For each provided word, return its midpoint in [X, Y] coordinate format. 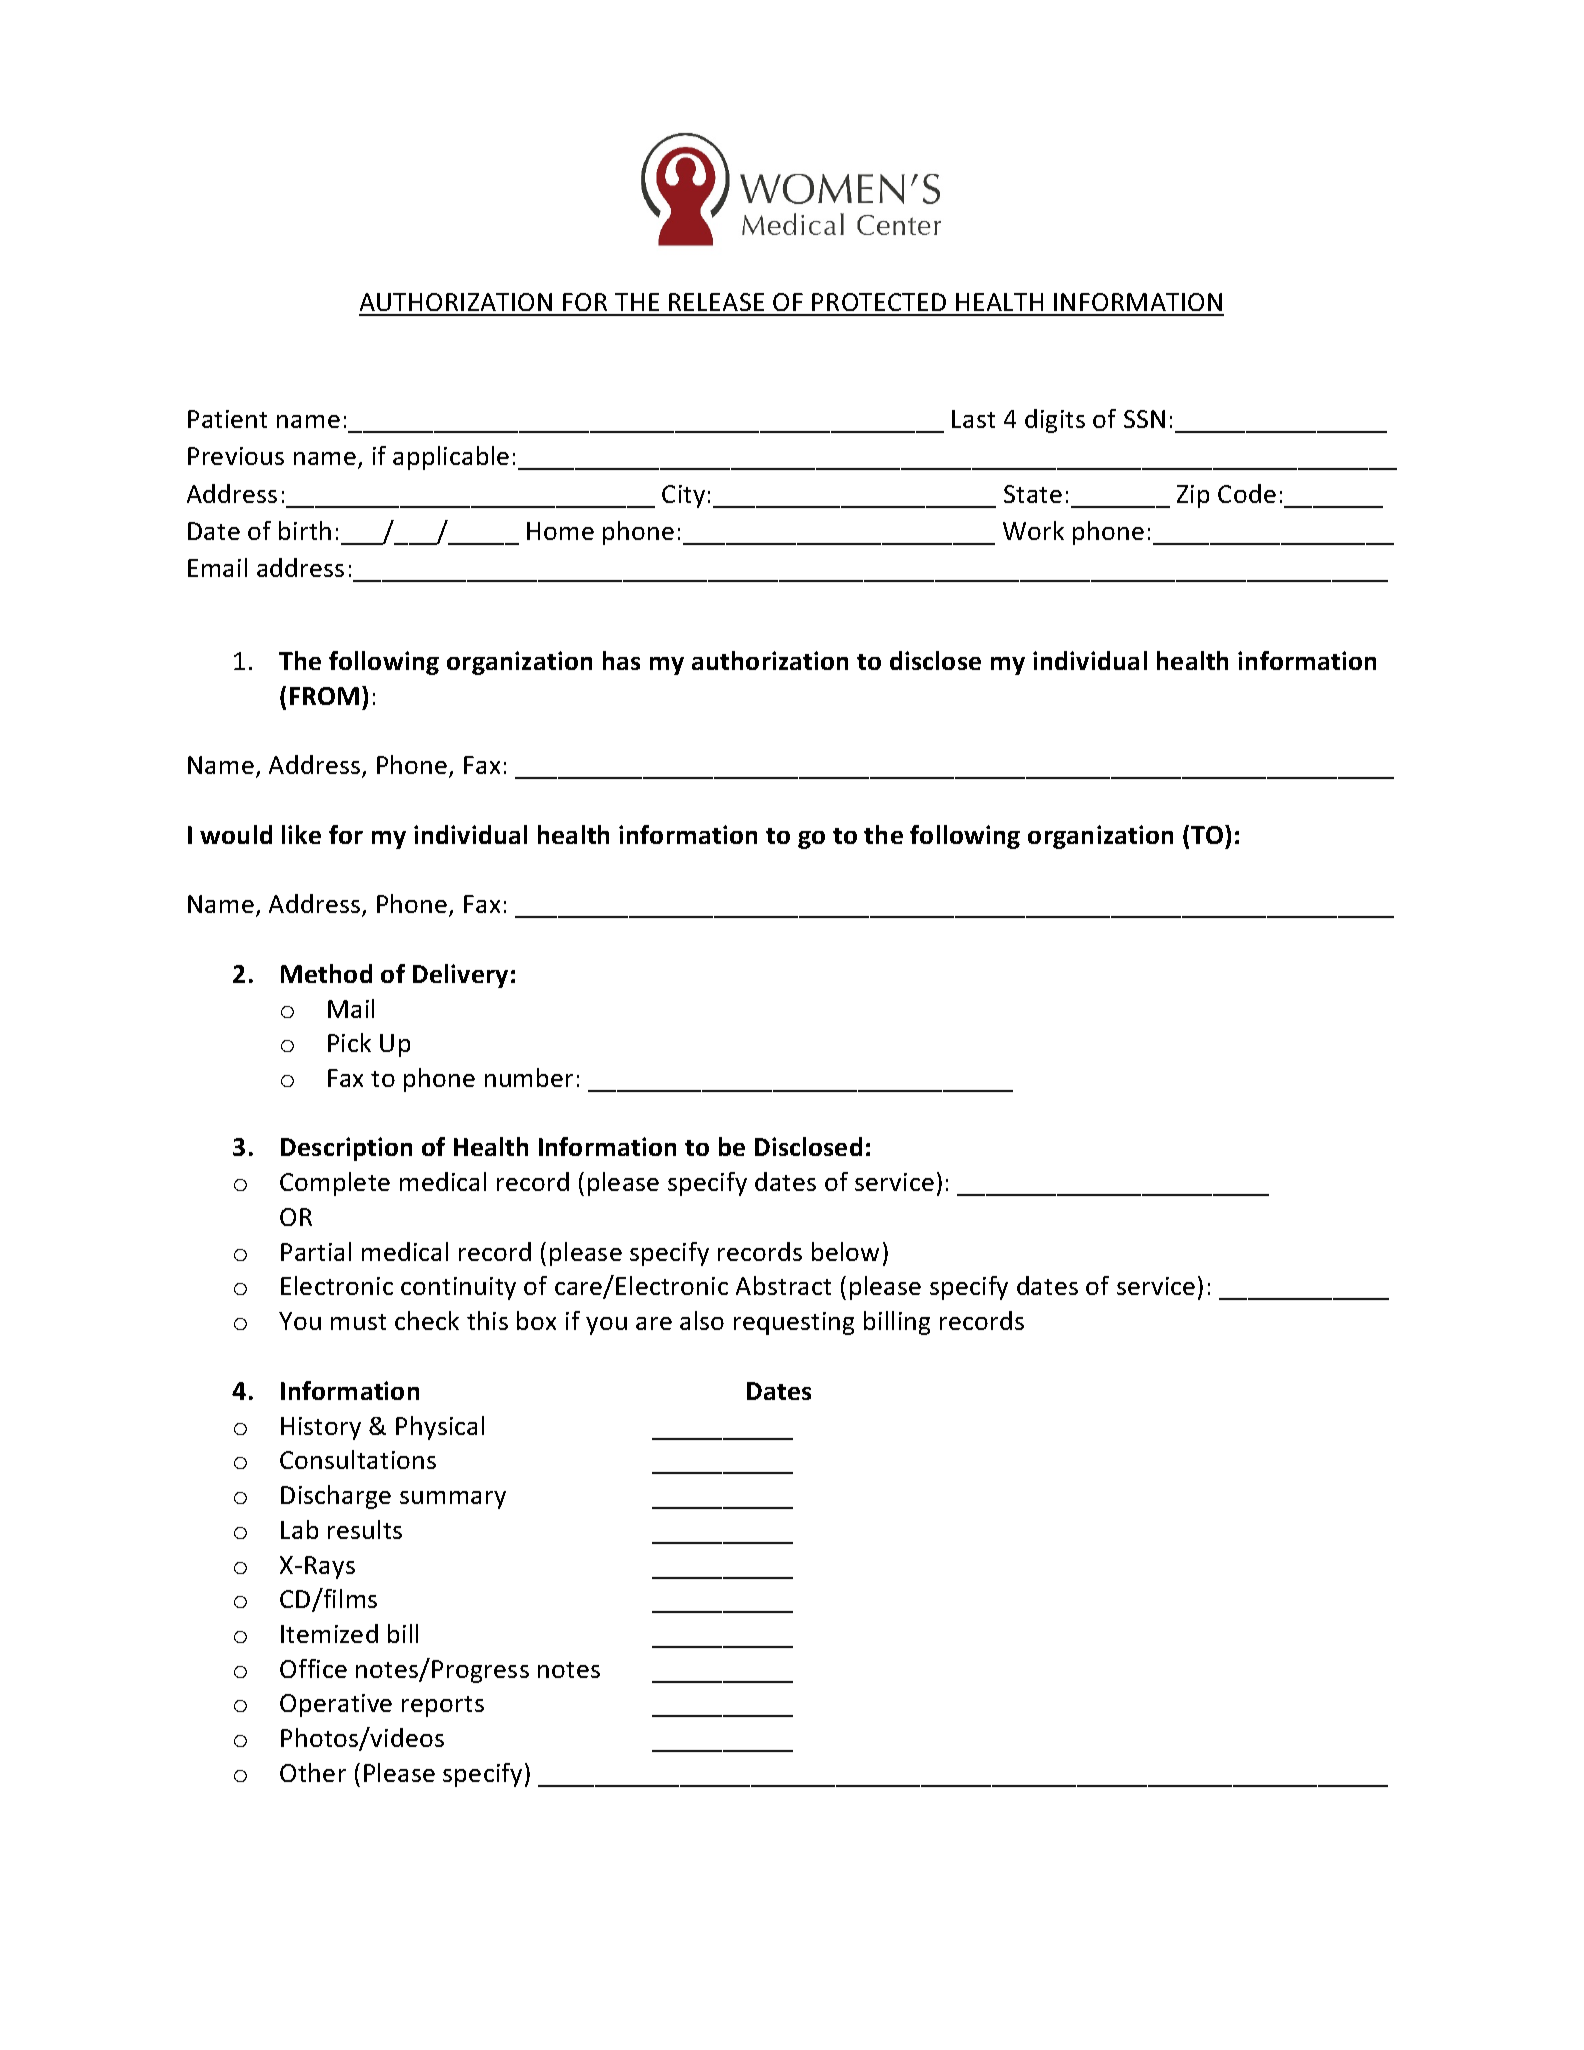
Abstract [783, 1285]
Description [346, 1149]
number [529, 1077]
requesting [794, 1323]
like [301, 834]
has [621, 660]
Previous [236, 456]
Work [1033, 530]
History [321, 1428]
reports [443, 1706]
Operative [336, 1705]
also [702, 1320]
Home [560, 531]
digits [1055, 421]
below [845, 1251]
